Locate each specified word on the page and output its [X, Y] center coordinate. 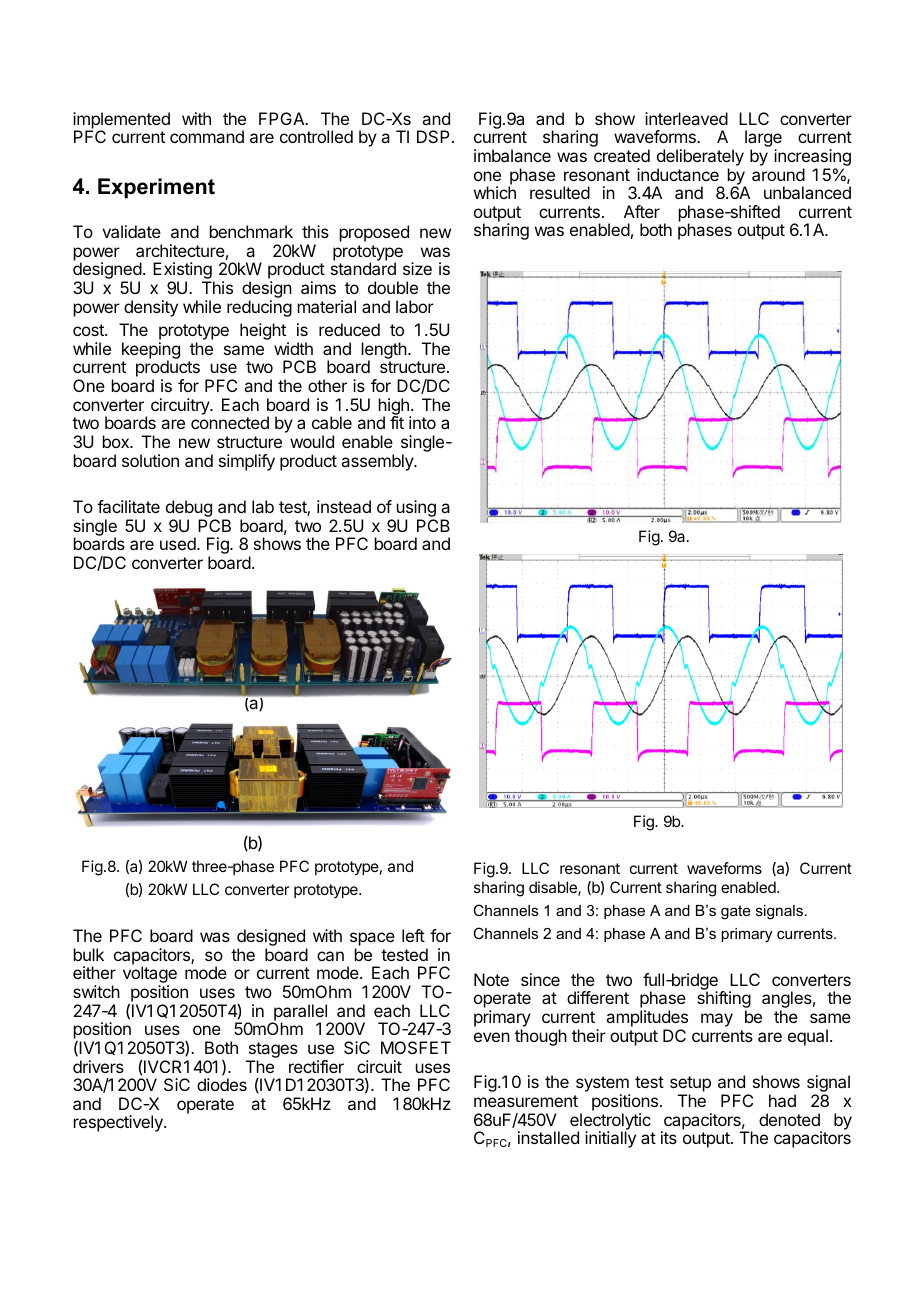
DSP [433, 136]
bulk [89, 954]
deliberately [700, 157]
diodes [222, 1084]
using [416, 510]
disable [554, 888]
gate [736, 912]
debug [190, 510]
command [207, 136]
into [422, 422]
